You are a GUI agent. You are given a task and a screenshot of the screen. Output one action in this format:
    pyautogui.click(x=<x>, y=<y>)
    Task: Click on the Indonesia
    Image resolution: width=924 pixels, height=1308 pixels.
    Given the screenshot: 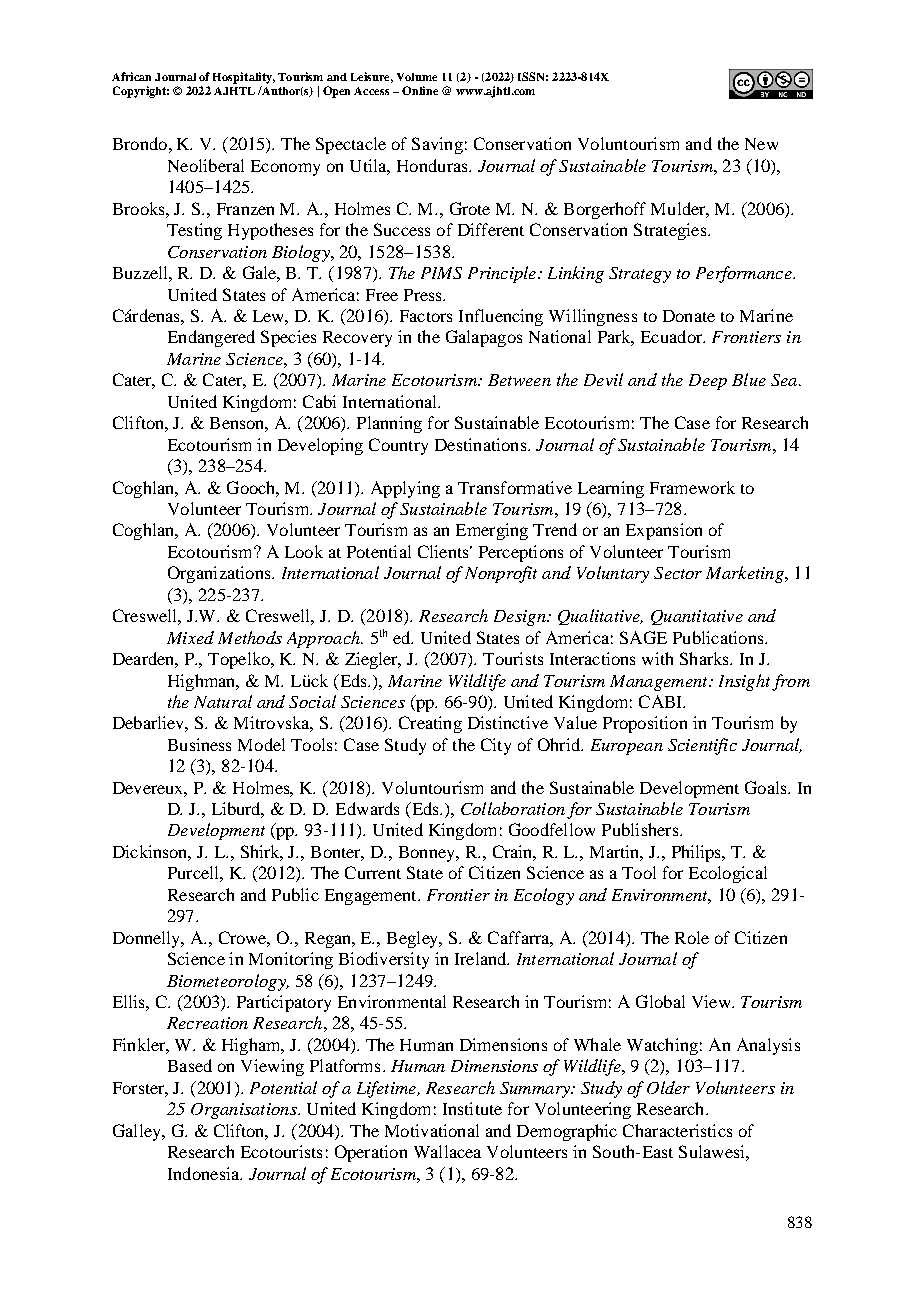 What is the action you would take?
    pyautogui.click(x=205, y=1173)
